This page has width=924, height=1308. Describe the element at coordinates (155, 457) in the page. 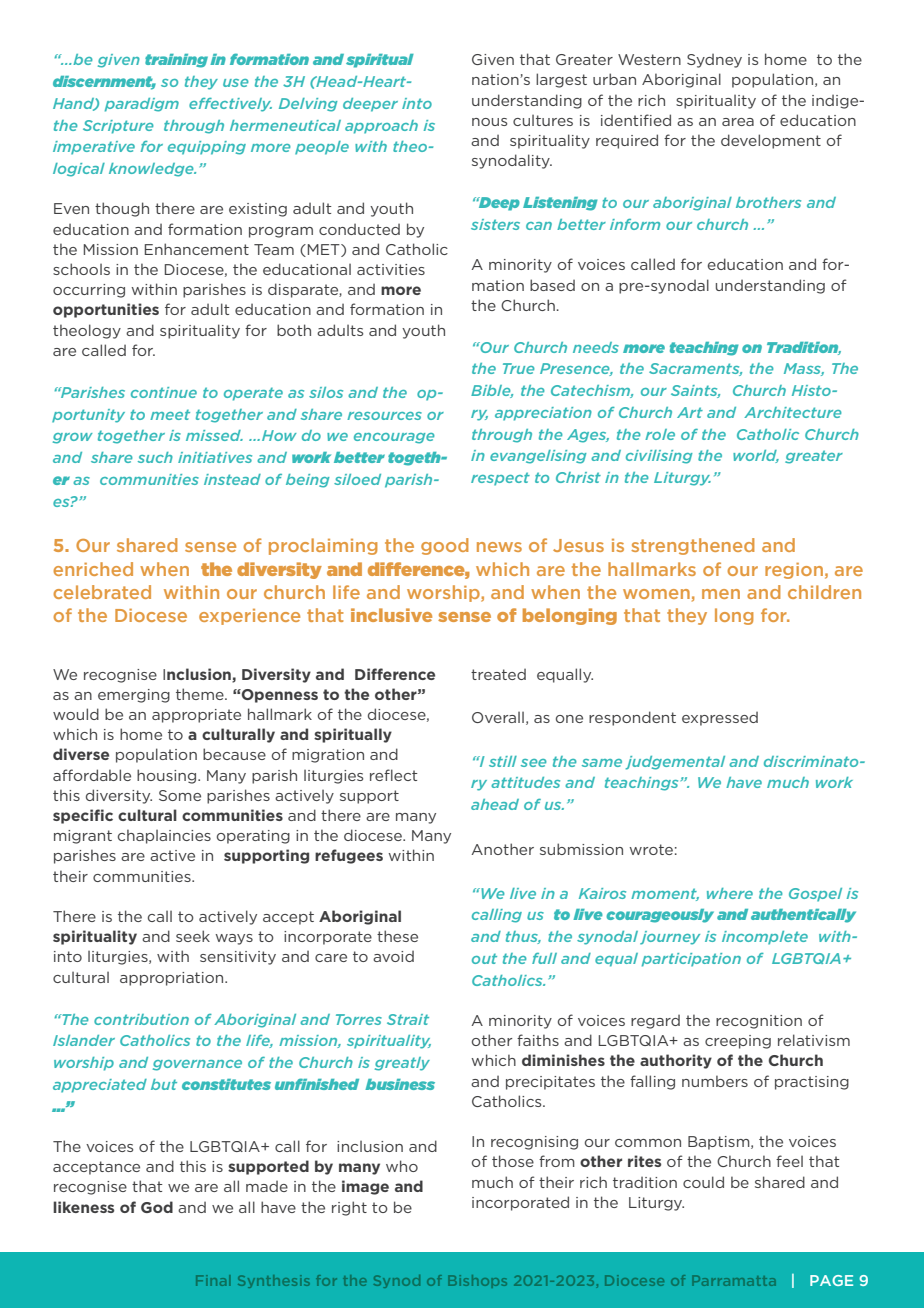

I see `such` at that location.
